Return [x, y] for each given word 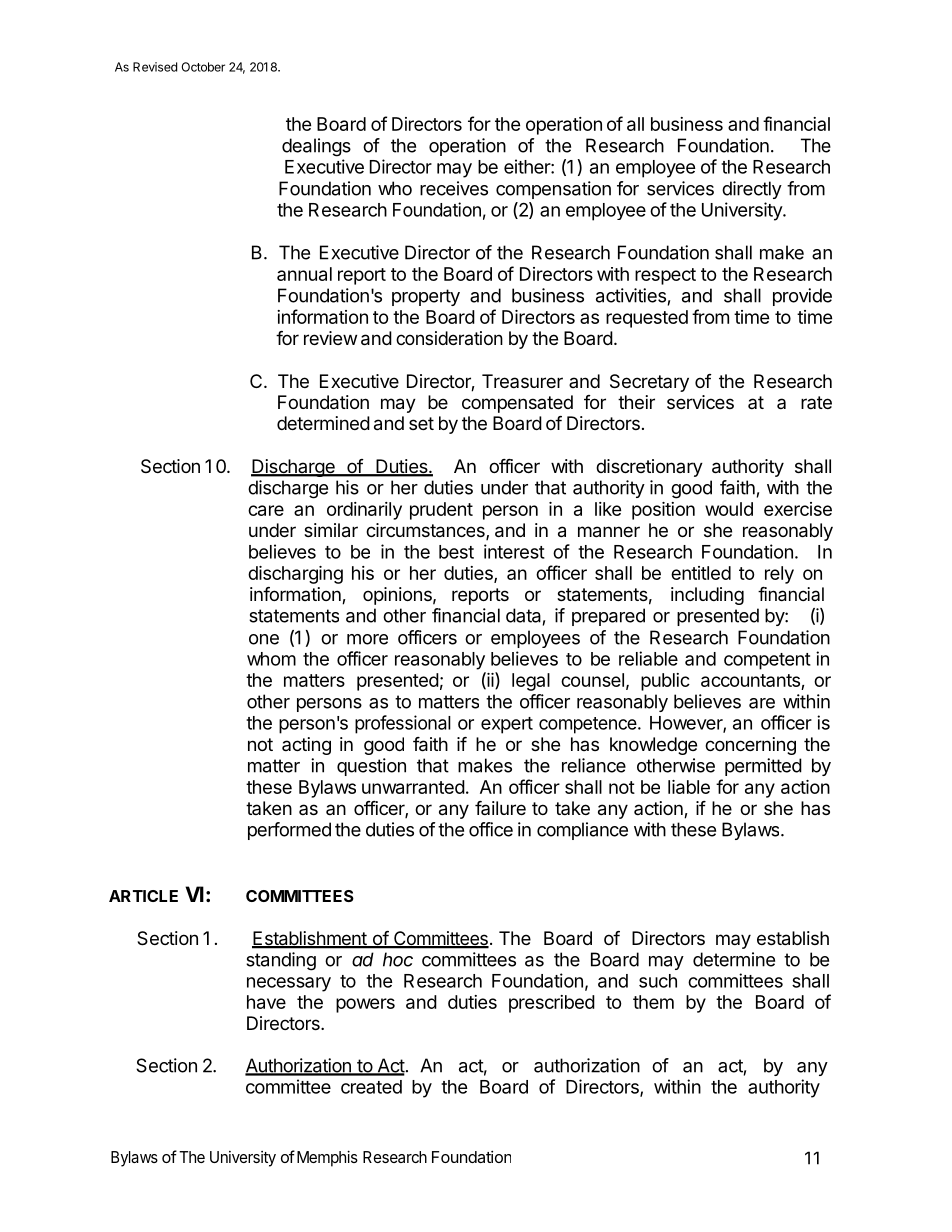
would [729, 509]
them [653, 1002]
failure [500, 808]
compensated [517, 404]
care [266, 510]
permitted [763, 767]
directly [752, 190]
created [371, 1087]
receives [454, 188]
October [203, 67]
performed [289, 831]
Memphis [327, 1158]
